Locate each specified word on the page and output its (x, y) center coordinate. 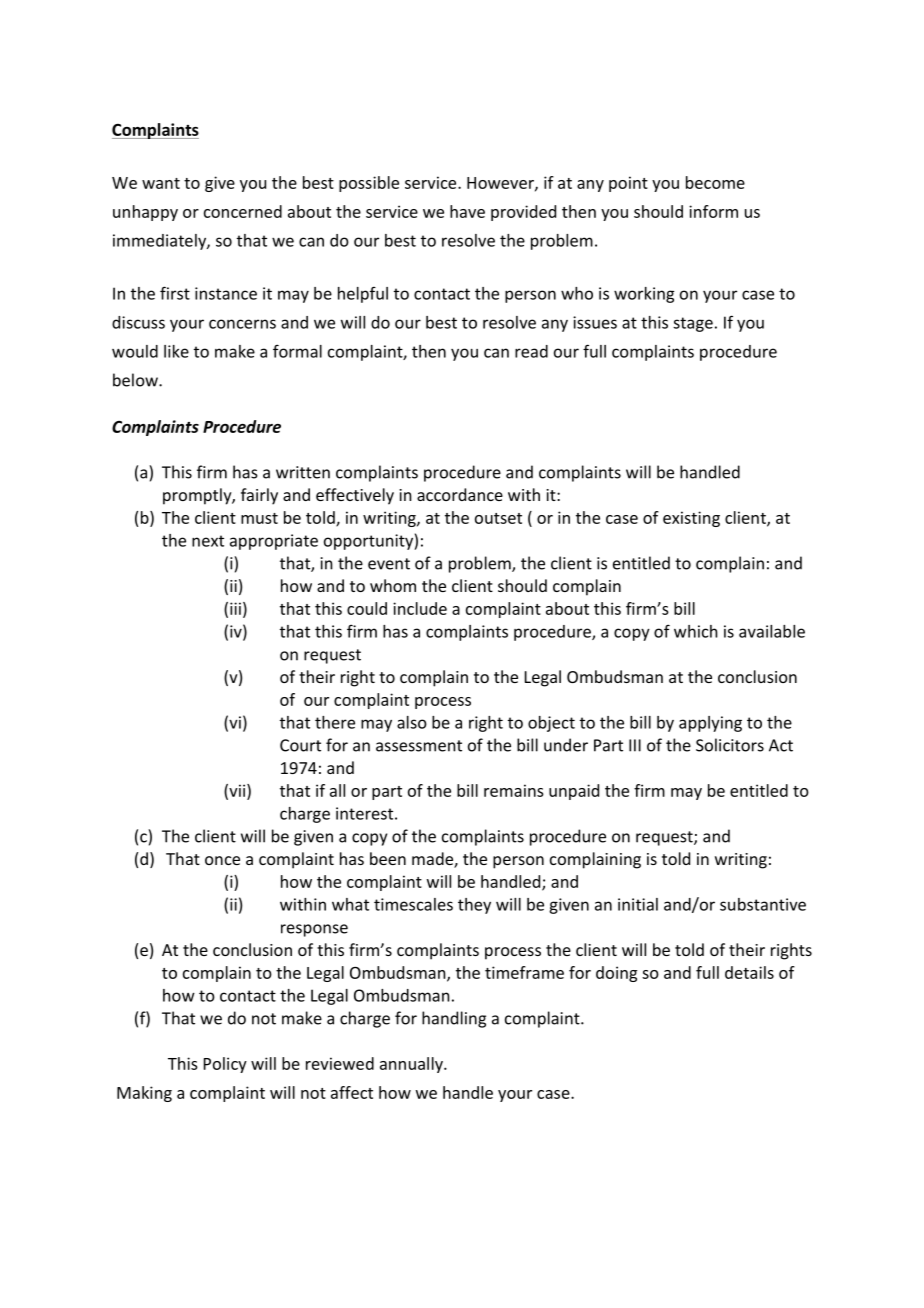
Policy (225, 1065)
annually (412, 1065)
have (467, 211)
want (161, 183)
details (749, 972)
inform (713, 211)
